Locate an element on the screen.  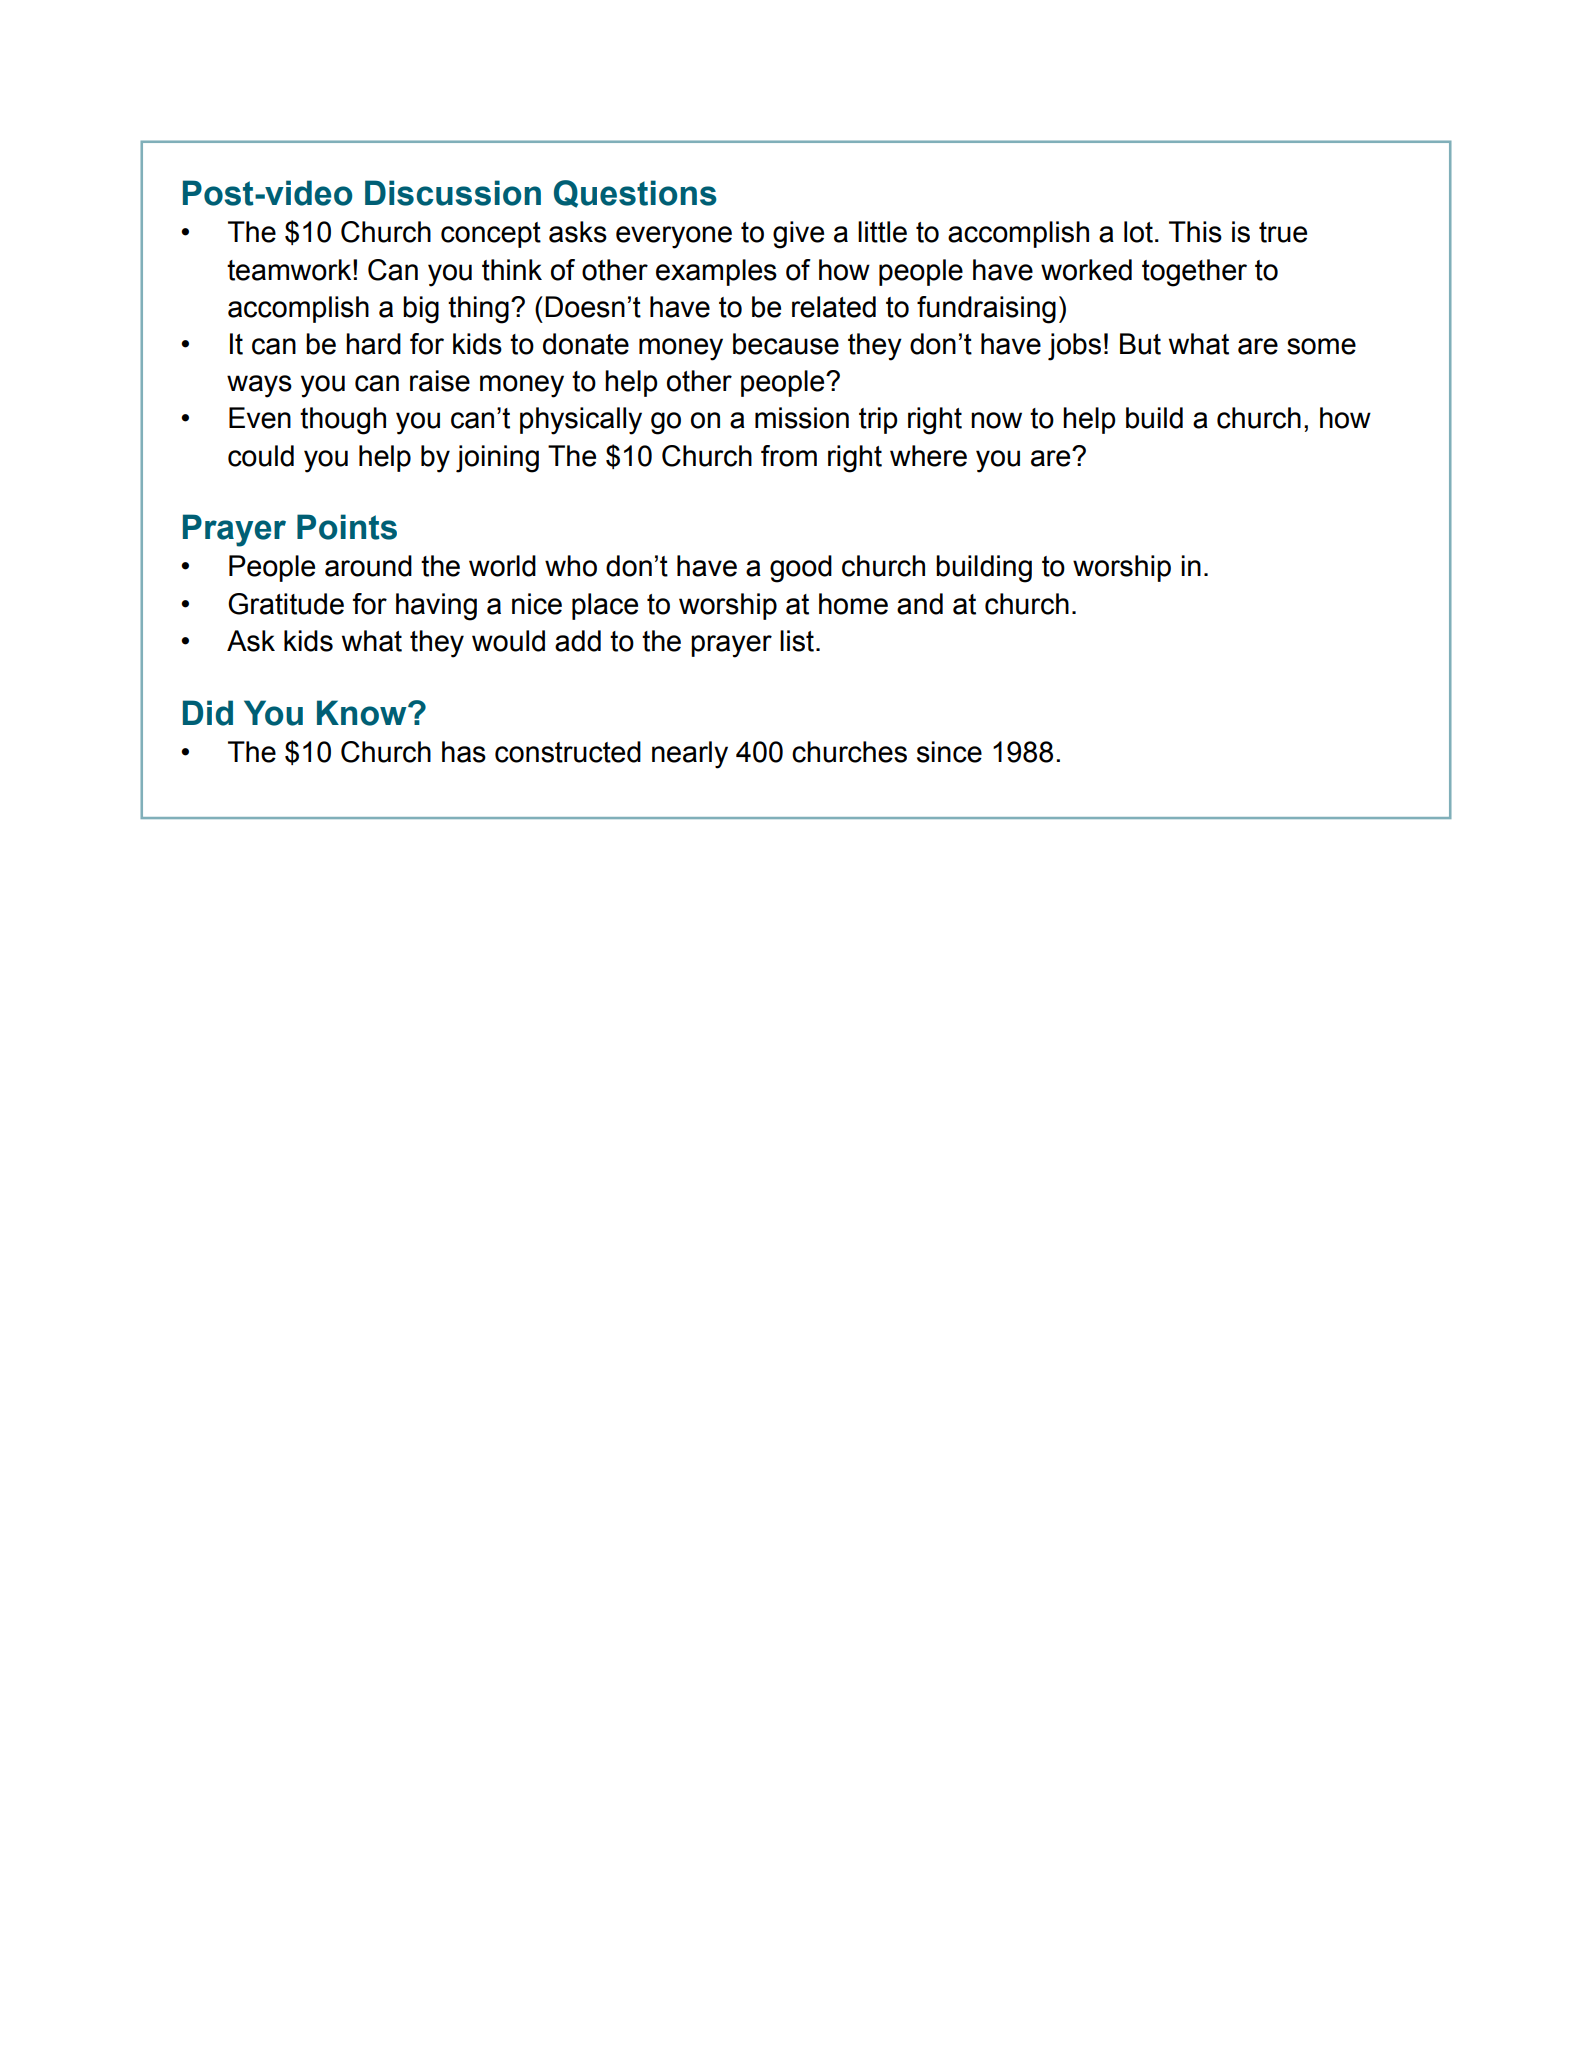
from is located at coordinates (789, 456).
